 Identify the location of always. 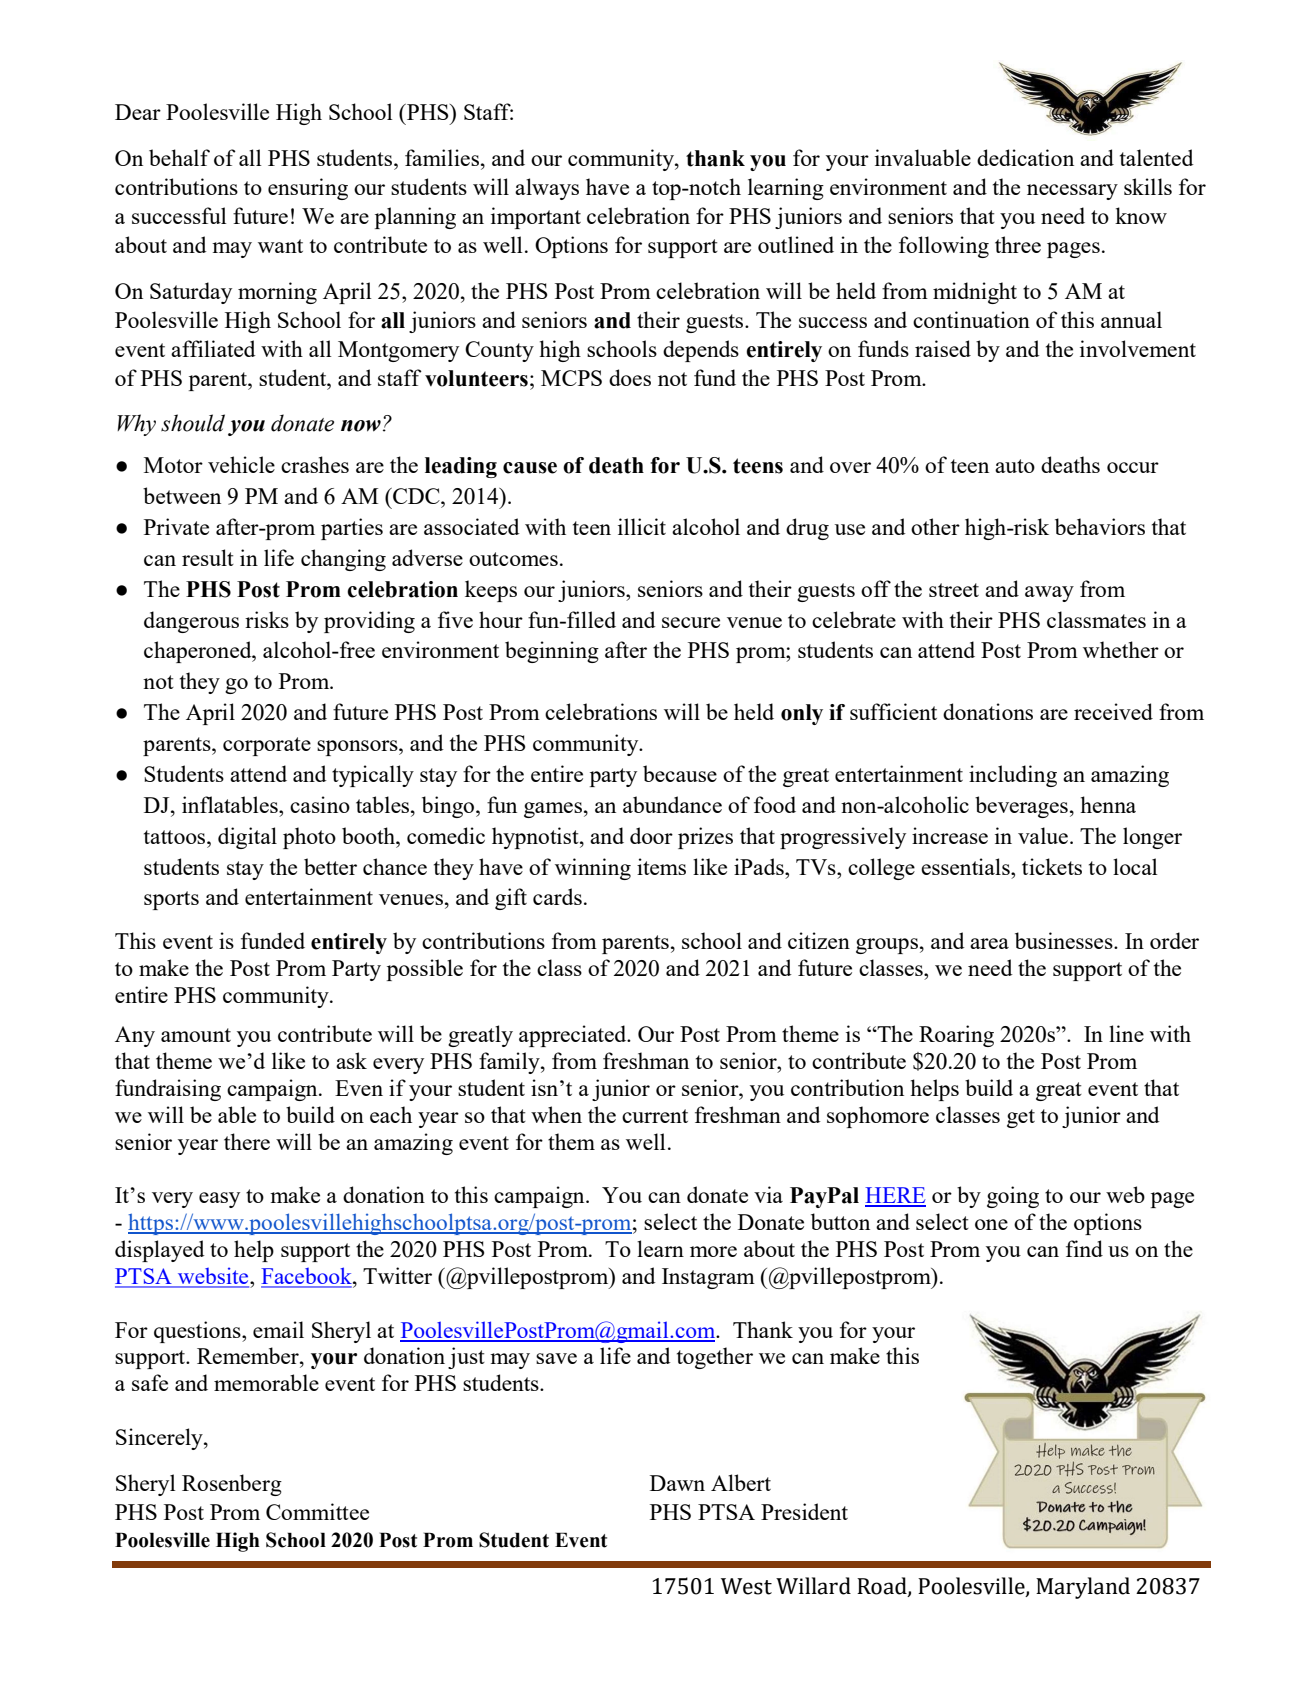
(547, 189).
